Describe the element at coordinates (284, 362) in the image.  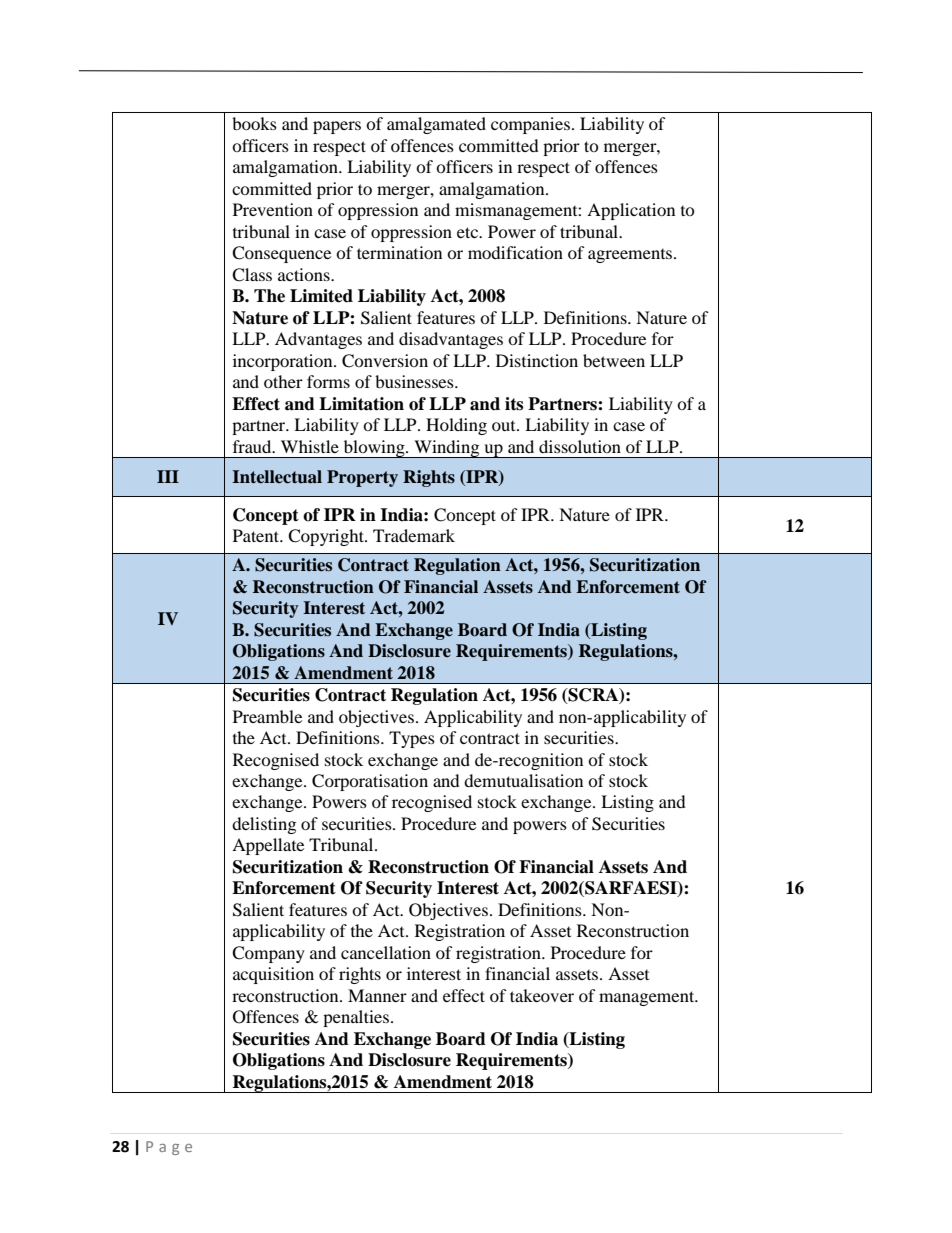
I see `incorporation` at that location.
